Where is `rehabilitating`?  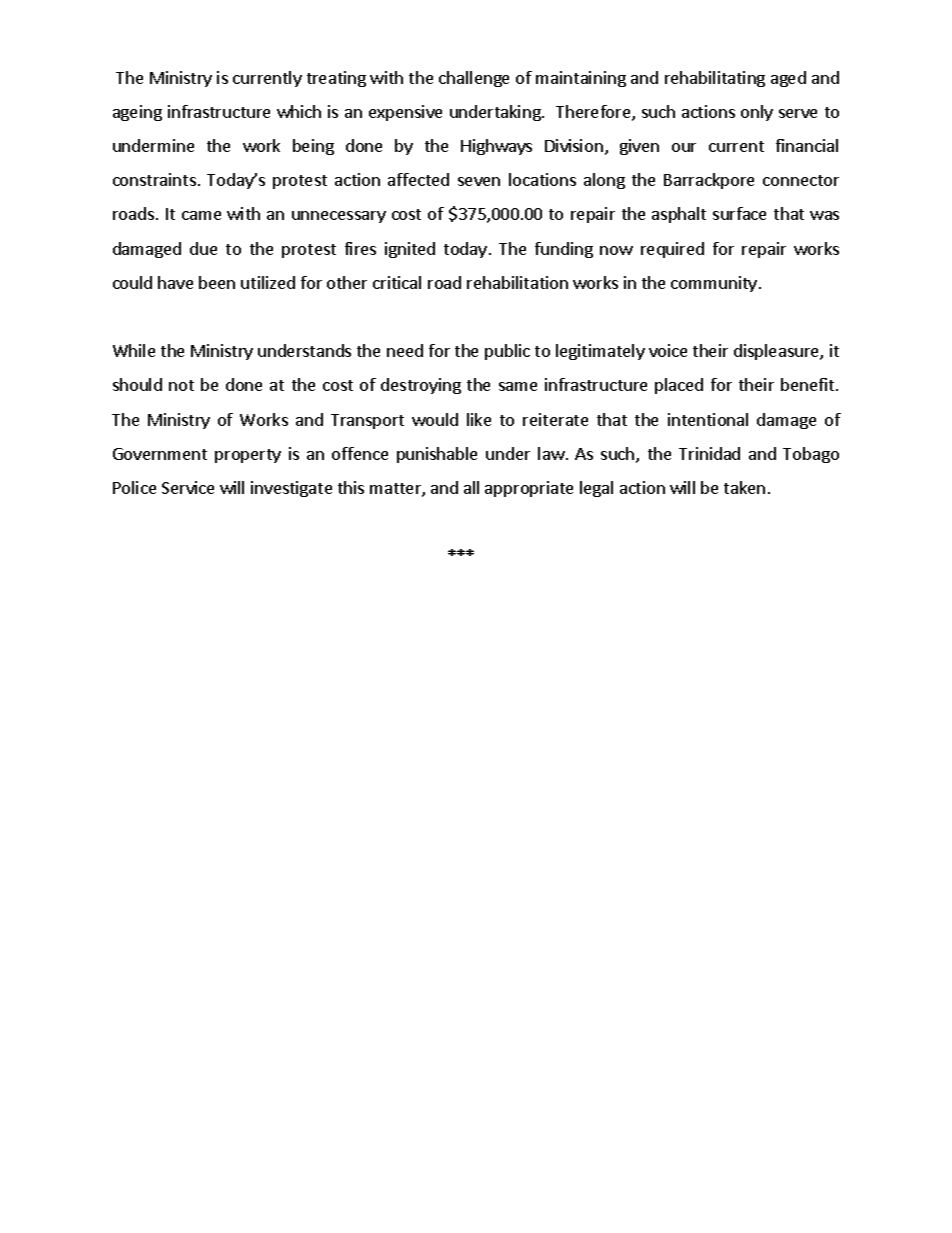
rehabilitating is located at coordinates (715, 79).
